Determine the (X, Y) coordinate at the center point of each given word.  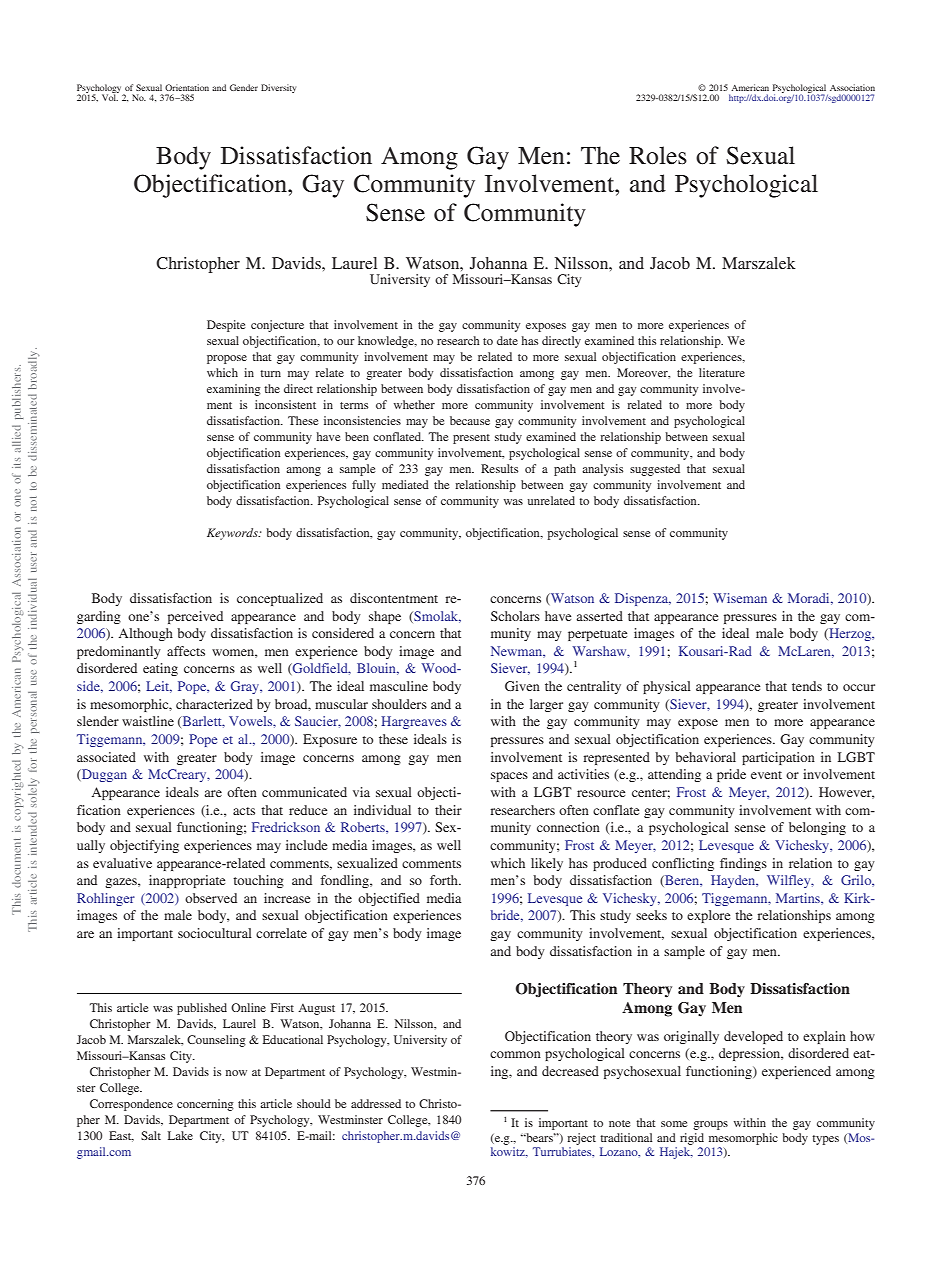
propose (227, 359)
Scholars (515, 616)
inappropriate (187, 881)
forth (445, 880)
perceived (195, 617)
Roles (658, 155)
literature (722, 372)
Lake (180, 1135)
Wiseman (740, 598)
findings (743, 864)
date (507, 340)
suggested (655, 470)
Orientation (187, 87)
